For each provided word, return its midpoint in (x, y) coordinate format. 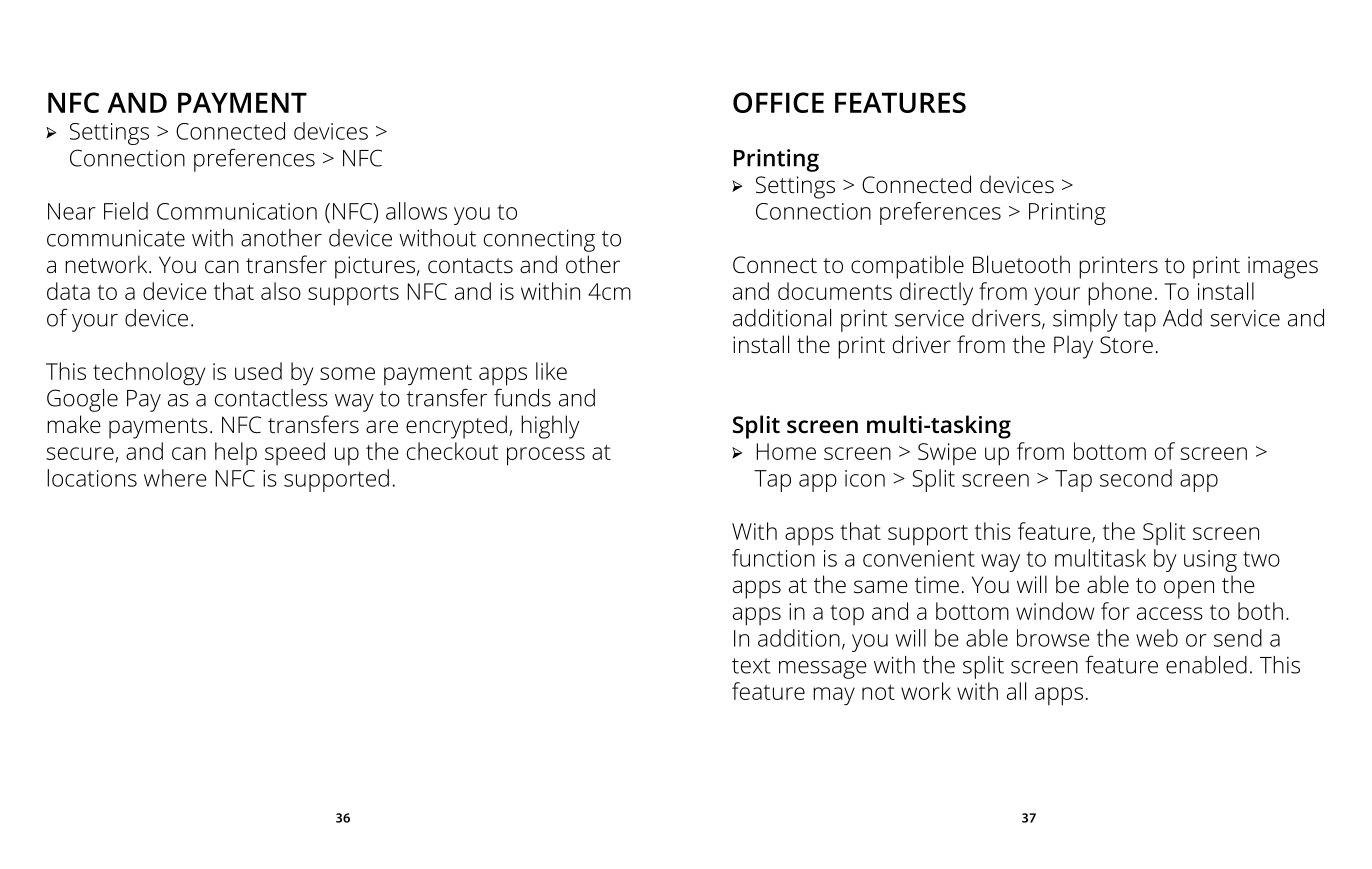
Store (1126, 345)
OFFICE (778, 102)
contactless (271, 398)
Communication (237, 211)
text (751, 666)
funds (522, 397)
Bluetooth (1021, 264)
